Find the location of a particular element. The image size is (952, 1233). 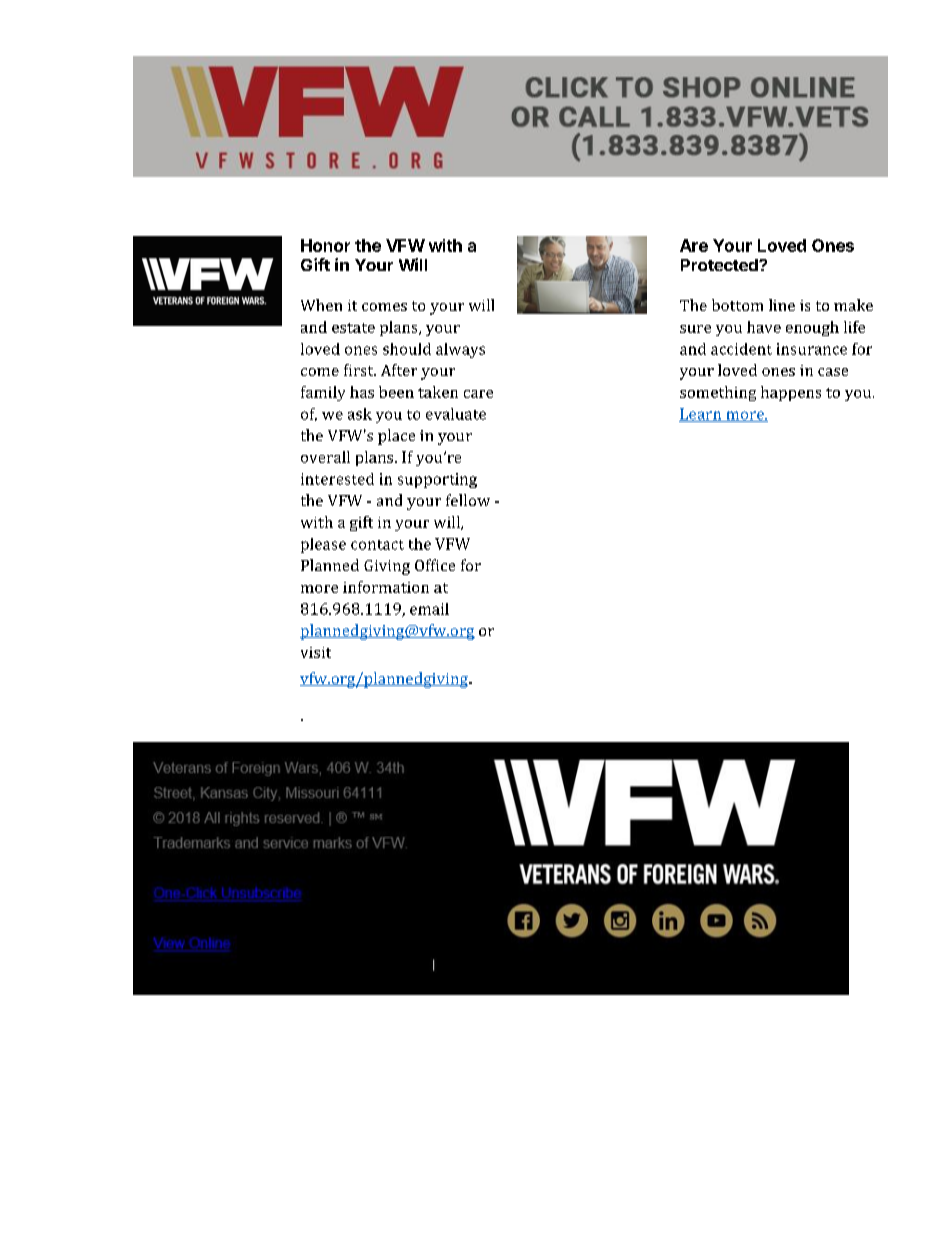

Learn is located at coordinates (701, 415).
